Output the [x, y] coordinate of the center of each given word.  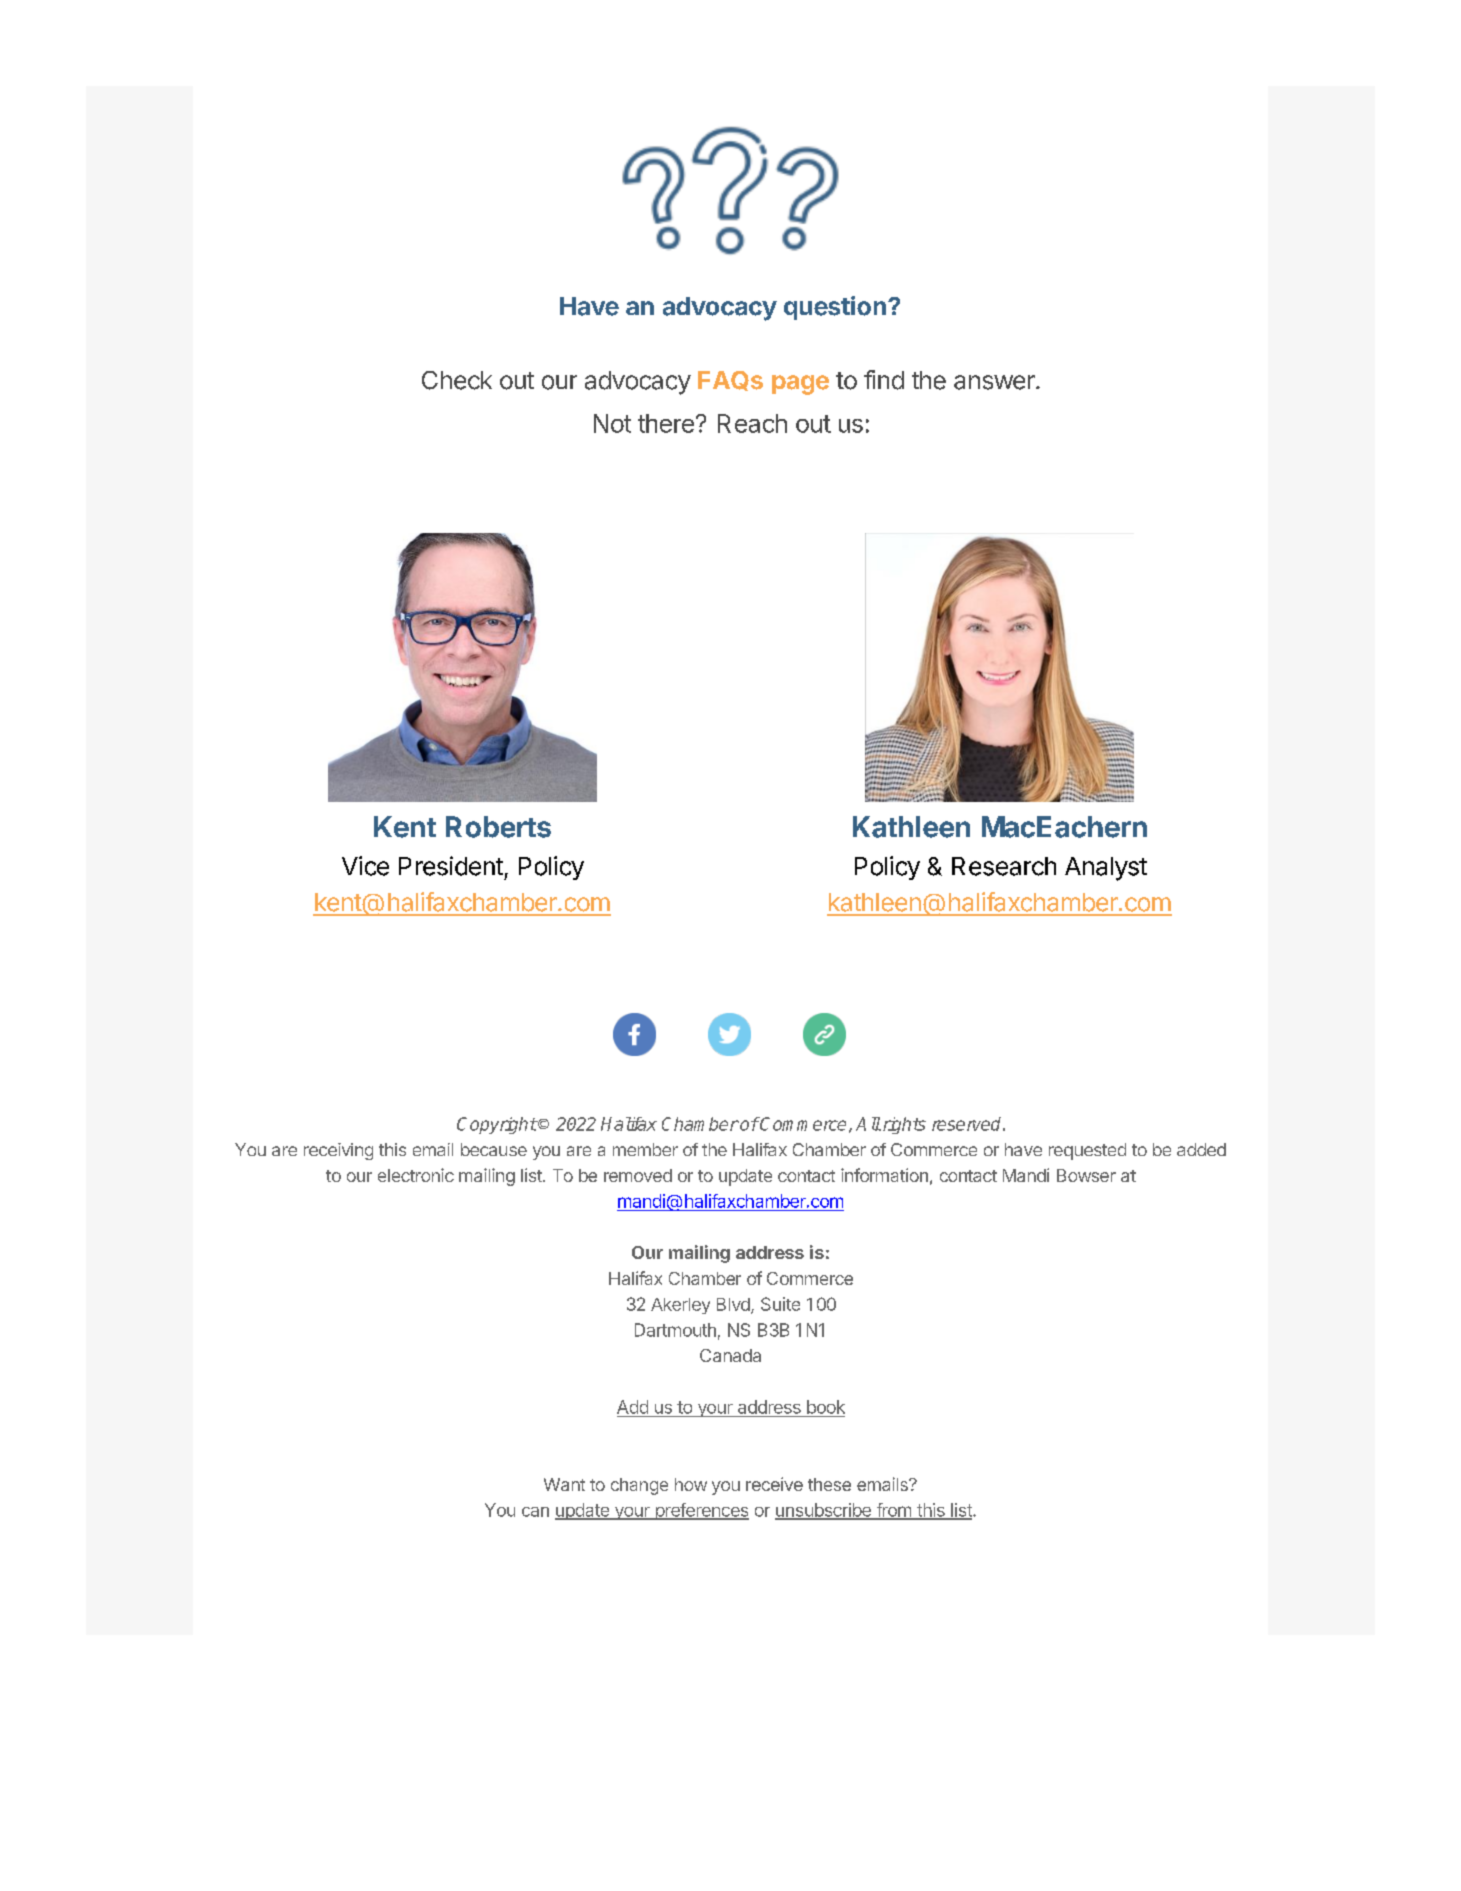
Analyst [1106, 869]
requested [1087, 1151]
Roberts [498, 827]
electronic [416, 1175]
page [800, 385]
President [451, 866]
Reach [752, 423]
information [884, 1175]
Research [1004, 866]
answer [995, 382]
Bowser [1086, 1175]
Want [564, 1484]
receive [774, 1484]
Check [457, 380]
